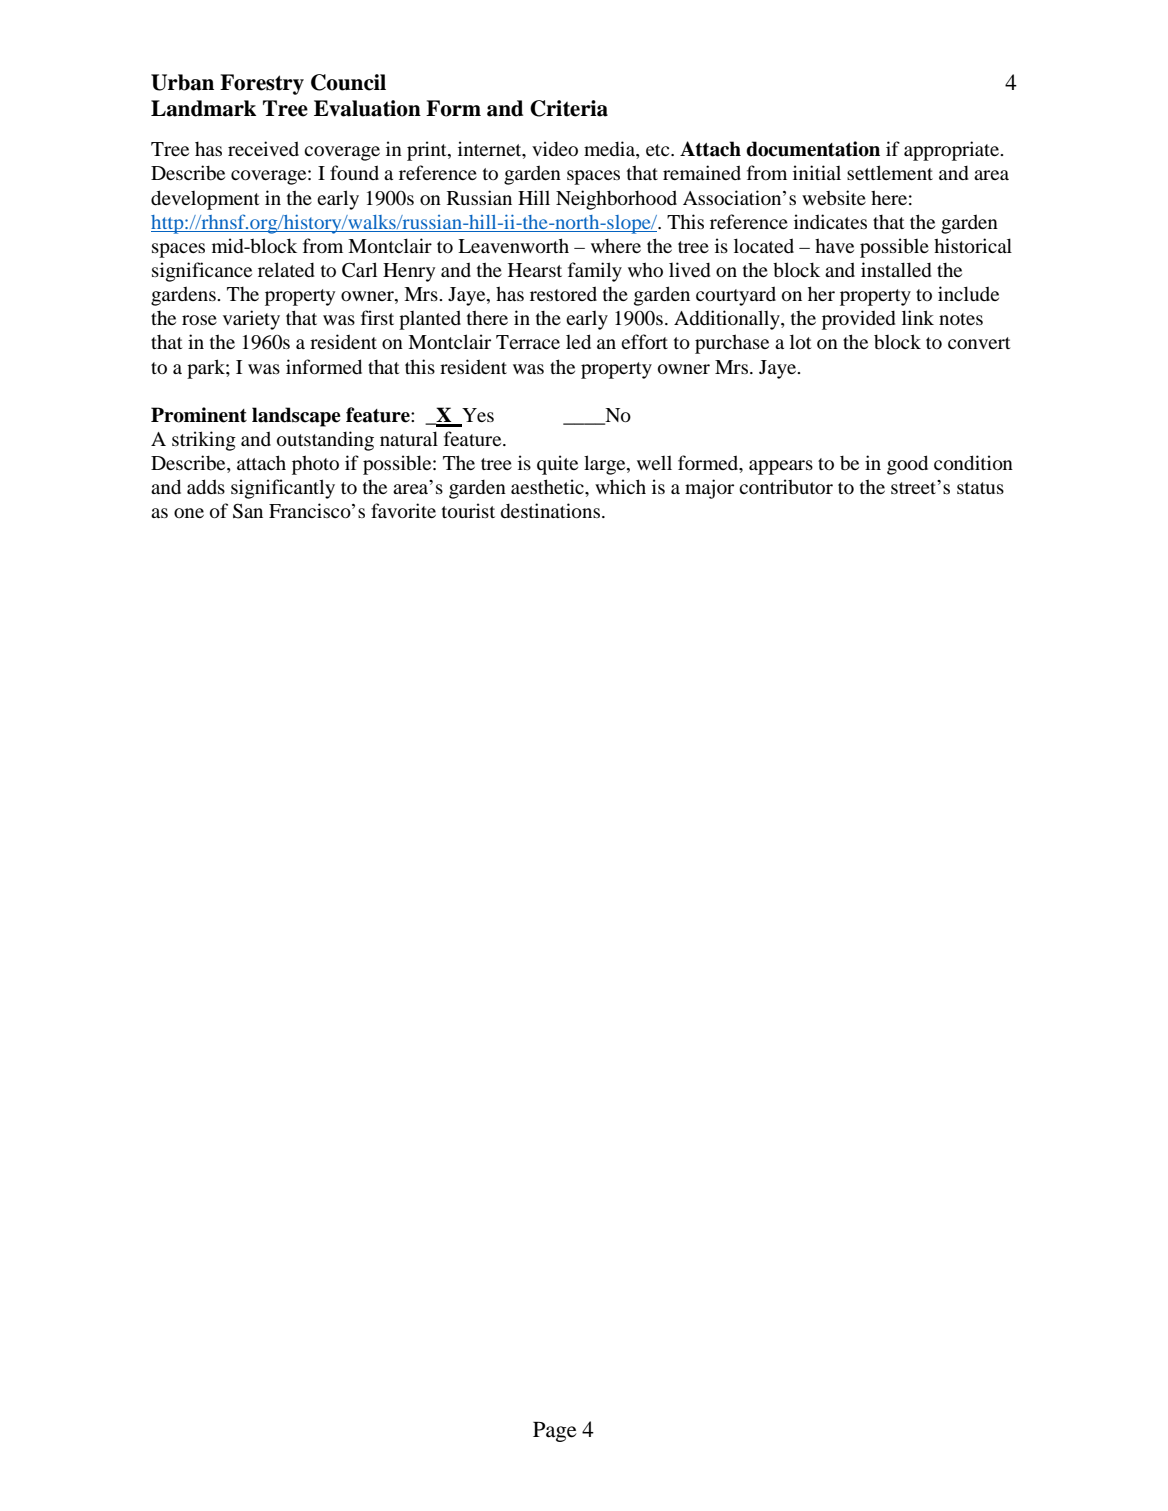 The height and width of the document is (1511, 1168). I want to click on settlement, so click(890, 172).
